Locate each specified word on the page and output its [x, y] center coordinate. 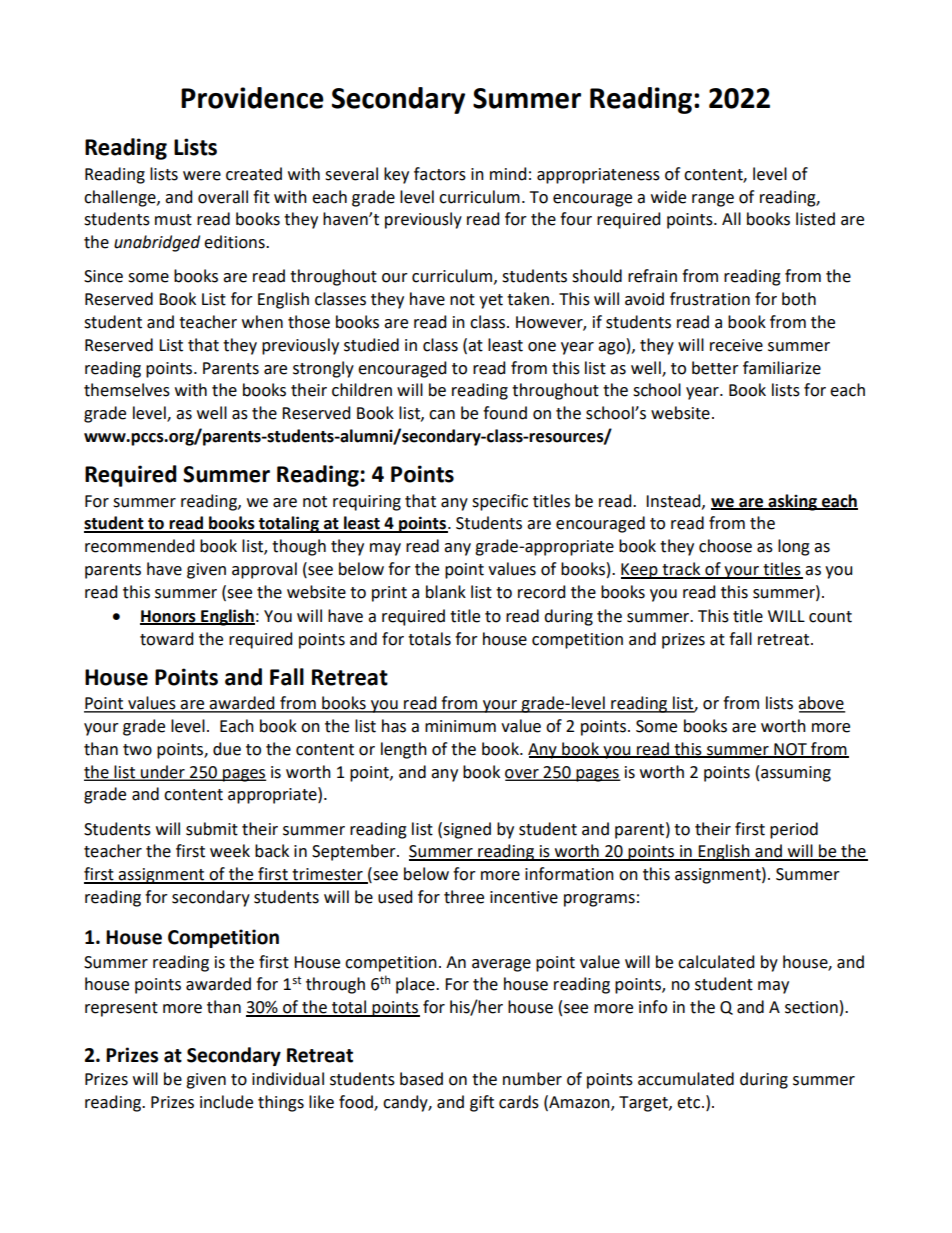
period [794, 830]
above [821, 704]
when [262, 322]
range [713, 200]
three [464, 897]
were [202, 176]
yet [491, 301]
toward [166, 639]
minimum [460, 726]
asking [792, 502]
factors [440, 174]
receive [736, 345]
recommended [139, 546]
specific [500, 502]
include [226, 1102]
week [230, 851]
